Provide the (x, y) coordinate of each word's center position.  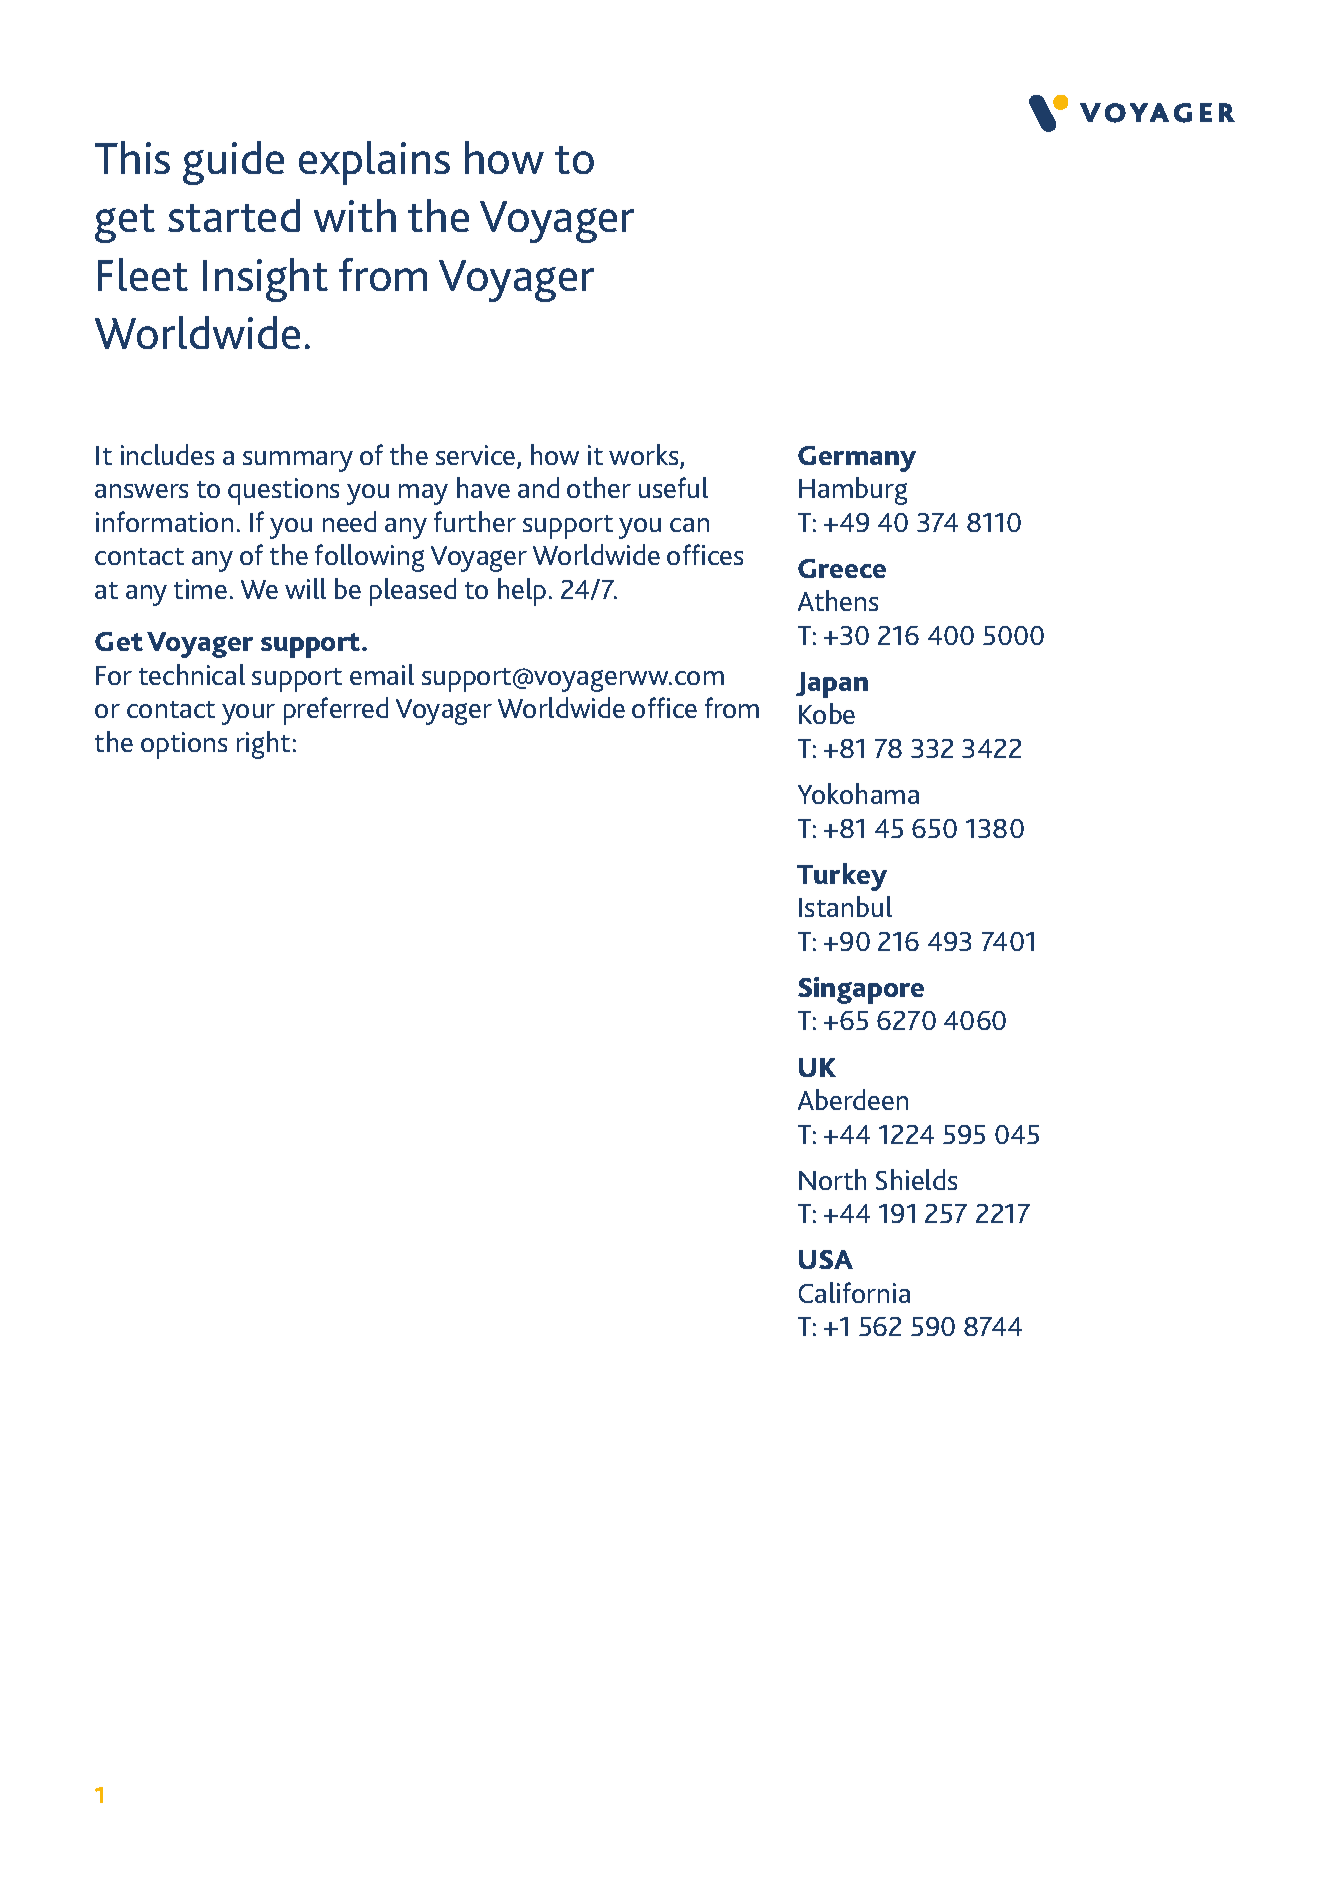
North (832, 1179)
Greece (842, 568)
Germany (857, 459)
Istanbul (845, 906)
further (475, 521)
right (263, 745)
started (234, 215)
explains (374, 163)
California (854, 1292)
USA (826, 1259)
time (200, 589)
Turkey (842, 877)
